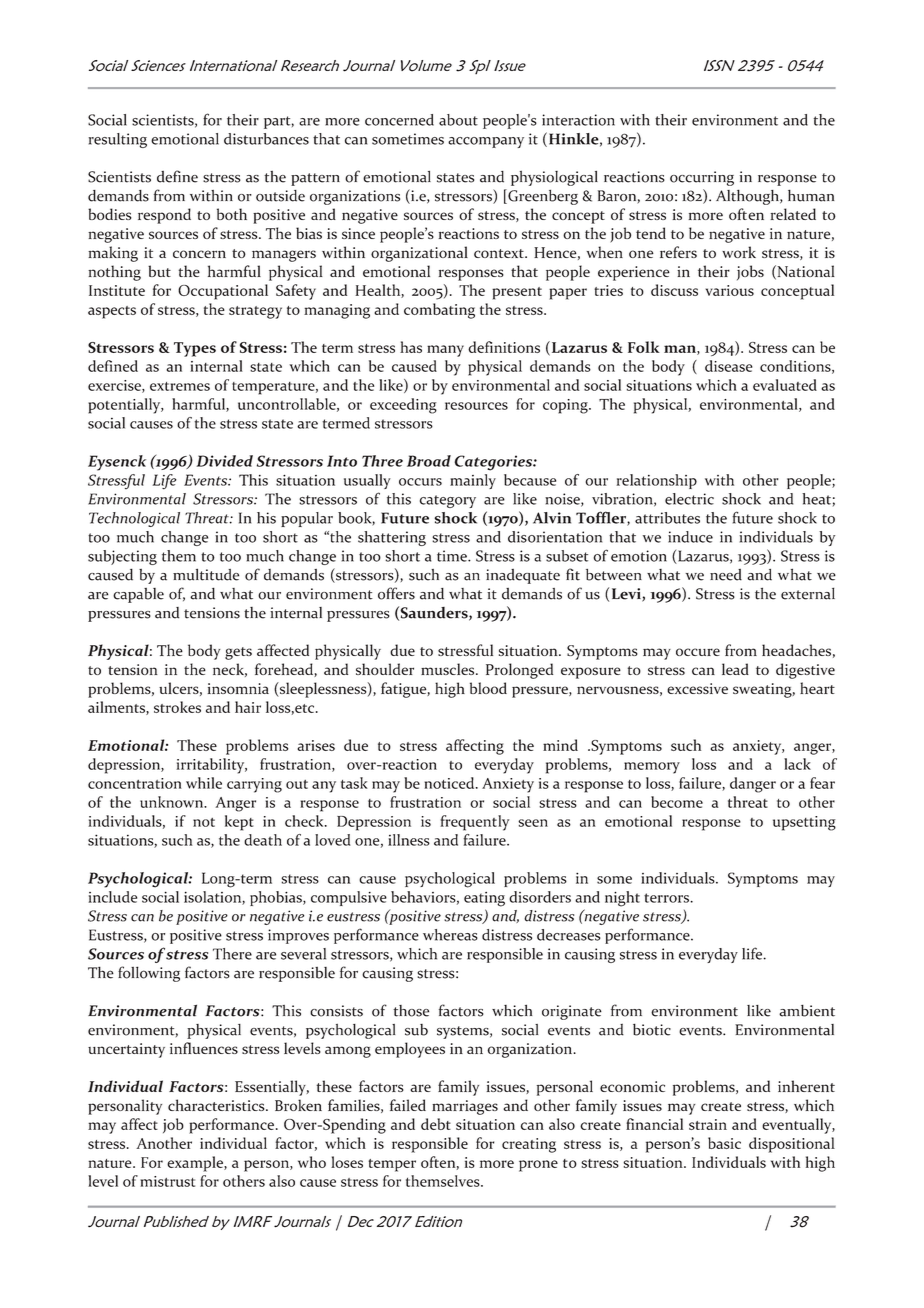 The width and height of the document is (924, 1308). I want to click on mainly, so click(473, 481).
